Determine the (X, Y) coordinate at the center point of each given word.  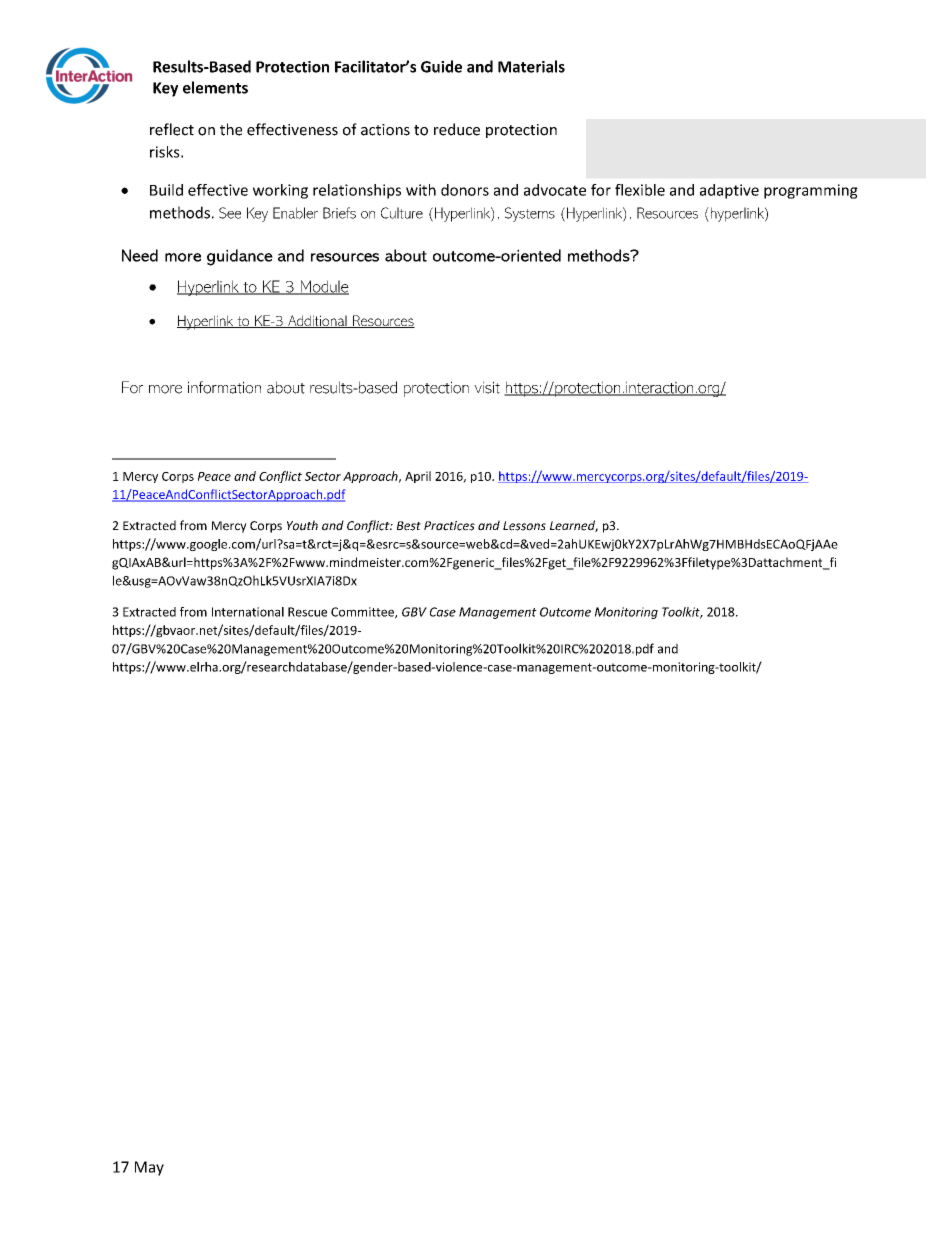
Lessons (524, 526)
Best (409, 526)
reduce (457, 129)
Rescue (307, 612)
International (248, 612)
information (224, 387)
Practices (449, 526)
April (418, 477)
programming (811, 191)
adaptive (729, 191)
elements (215, 87)
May (149, 1168)
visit (487, 387)
